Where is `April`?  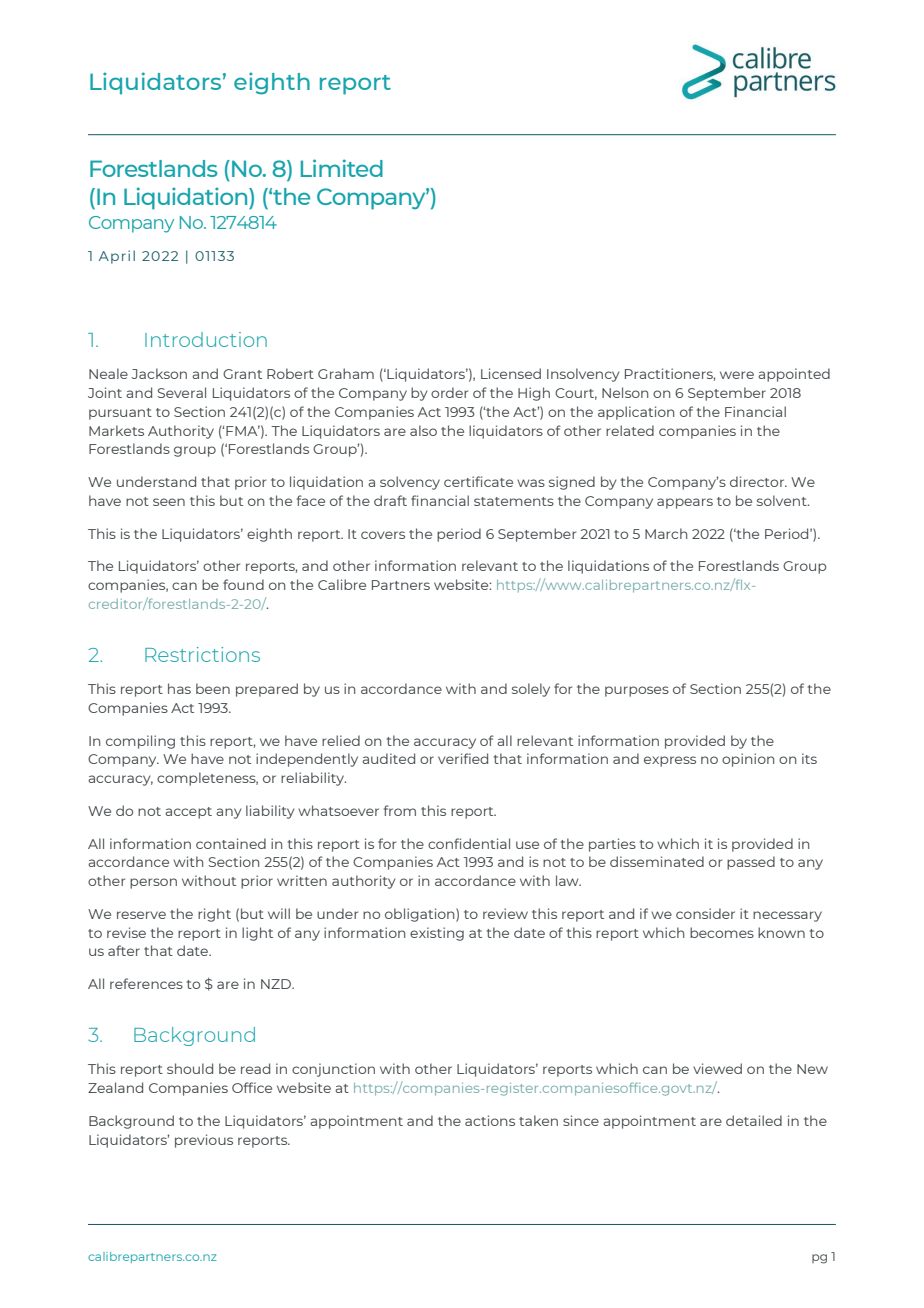 April is located at coordinates (117, 257).
